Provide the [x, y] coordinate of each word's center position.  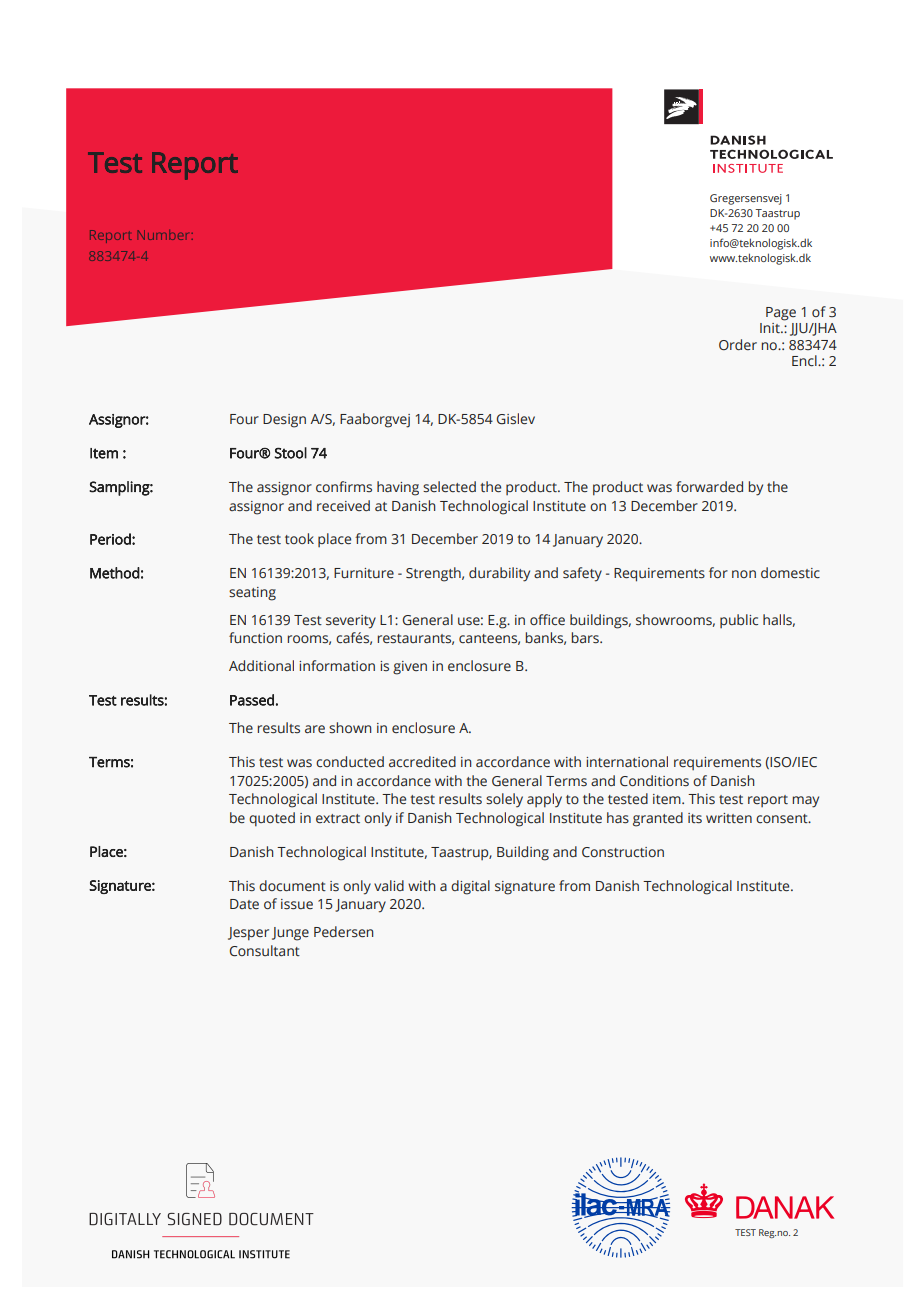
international [627, 761]
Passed [252, 700]
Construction [623, 852]
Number [162, 235]
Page [781, 314]
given [410, 668]
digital [470, 887]
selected [449, 487]
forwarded [709, 486]
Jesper [248, 934]
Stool [291, 453]
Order [738, 344]
